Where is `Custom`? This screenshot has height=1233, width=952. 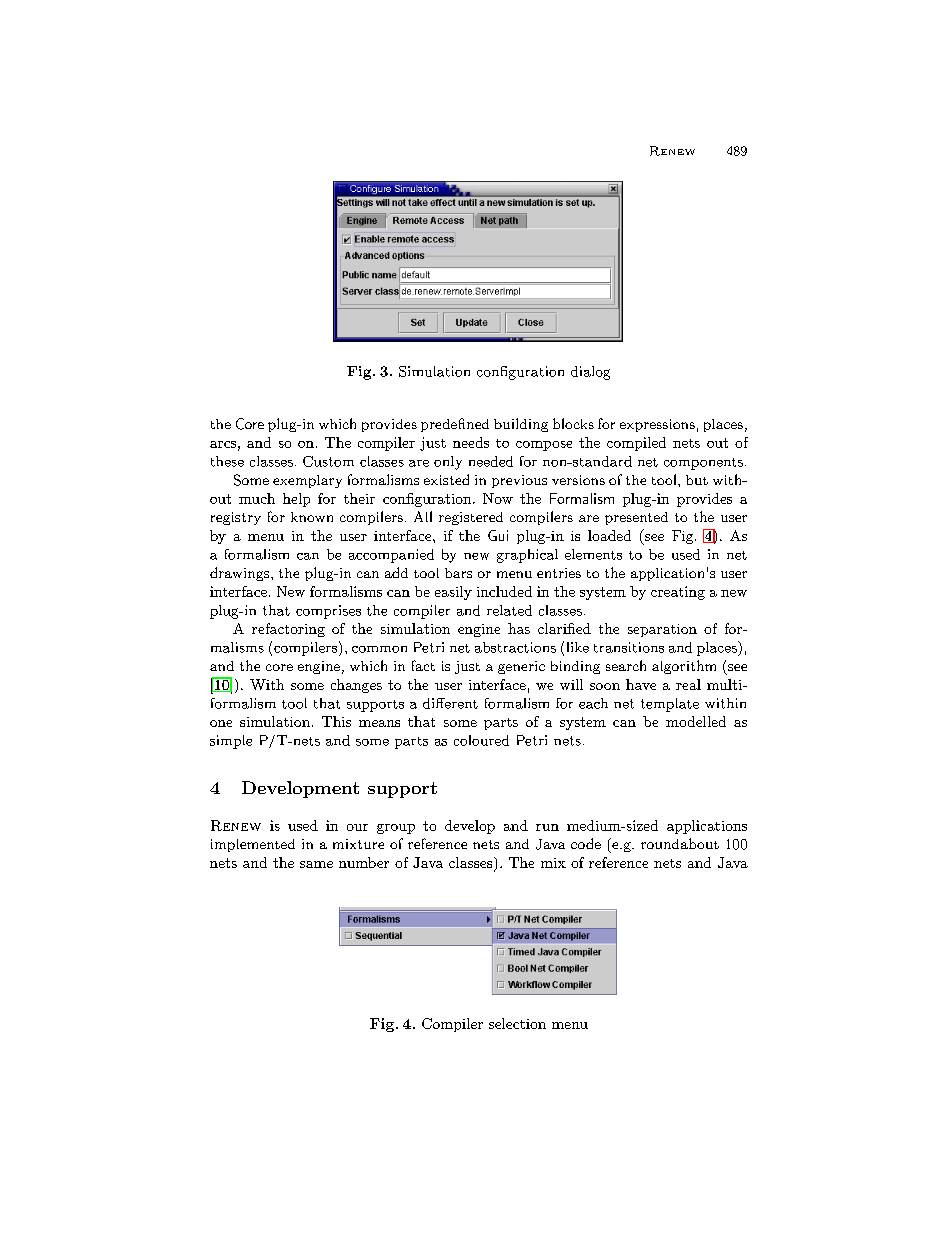 Custom is located at coordinates (328, 461).
